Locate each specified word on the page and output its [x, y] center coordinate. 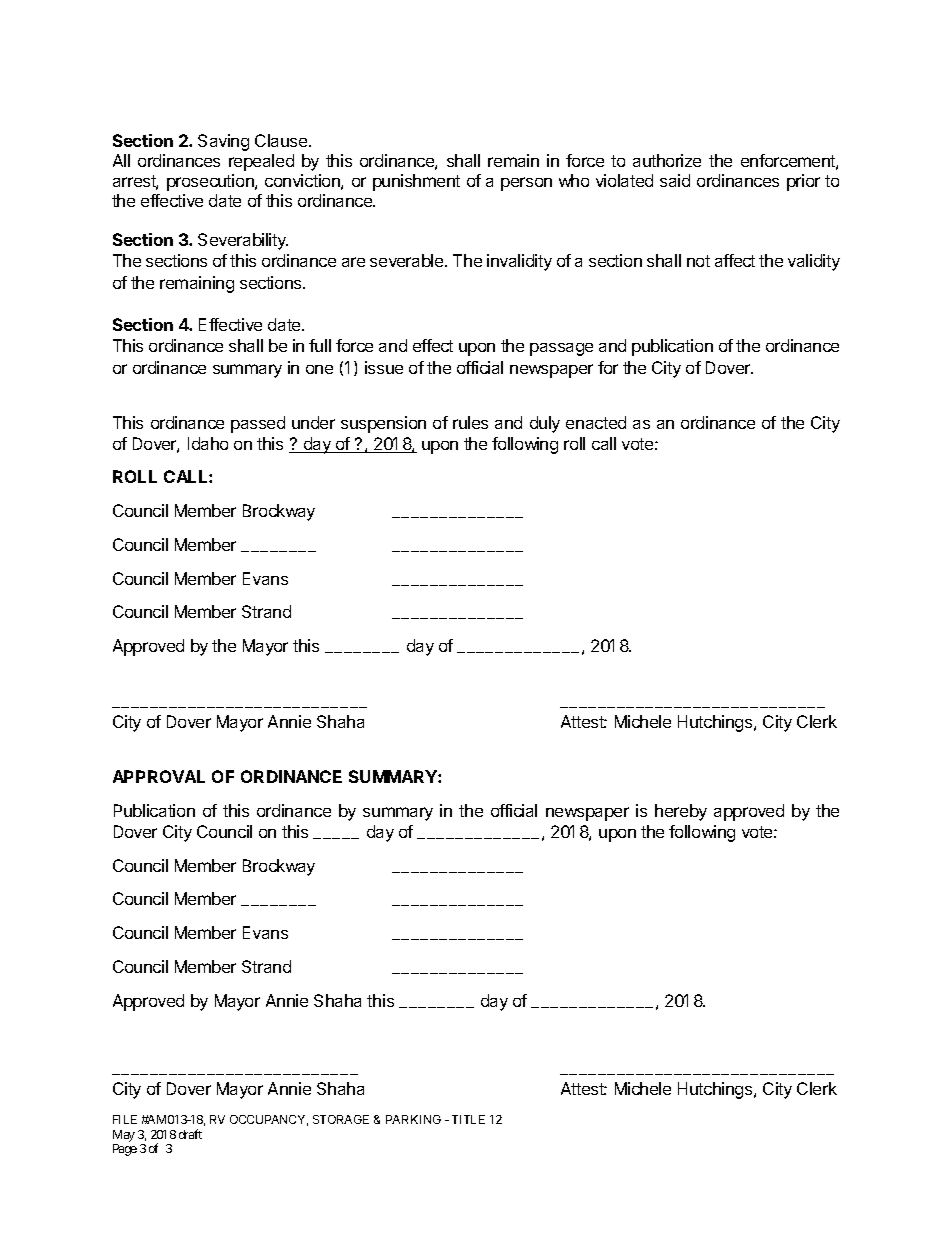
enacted [596, 422]
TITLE [468, 1119]
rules [470, 422]
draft [190, 1134]
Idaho [208, 443]
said [675, 180]
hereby [681, 812]
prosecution [211, 182]
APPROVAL [159, 776]
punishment [416, 182]
